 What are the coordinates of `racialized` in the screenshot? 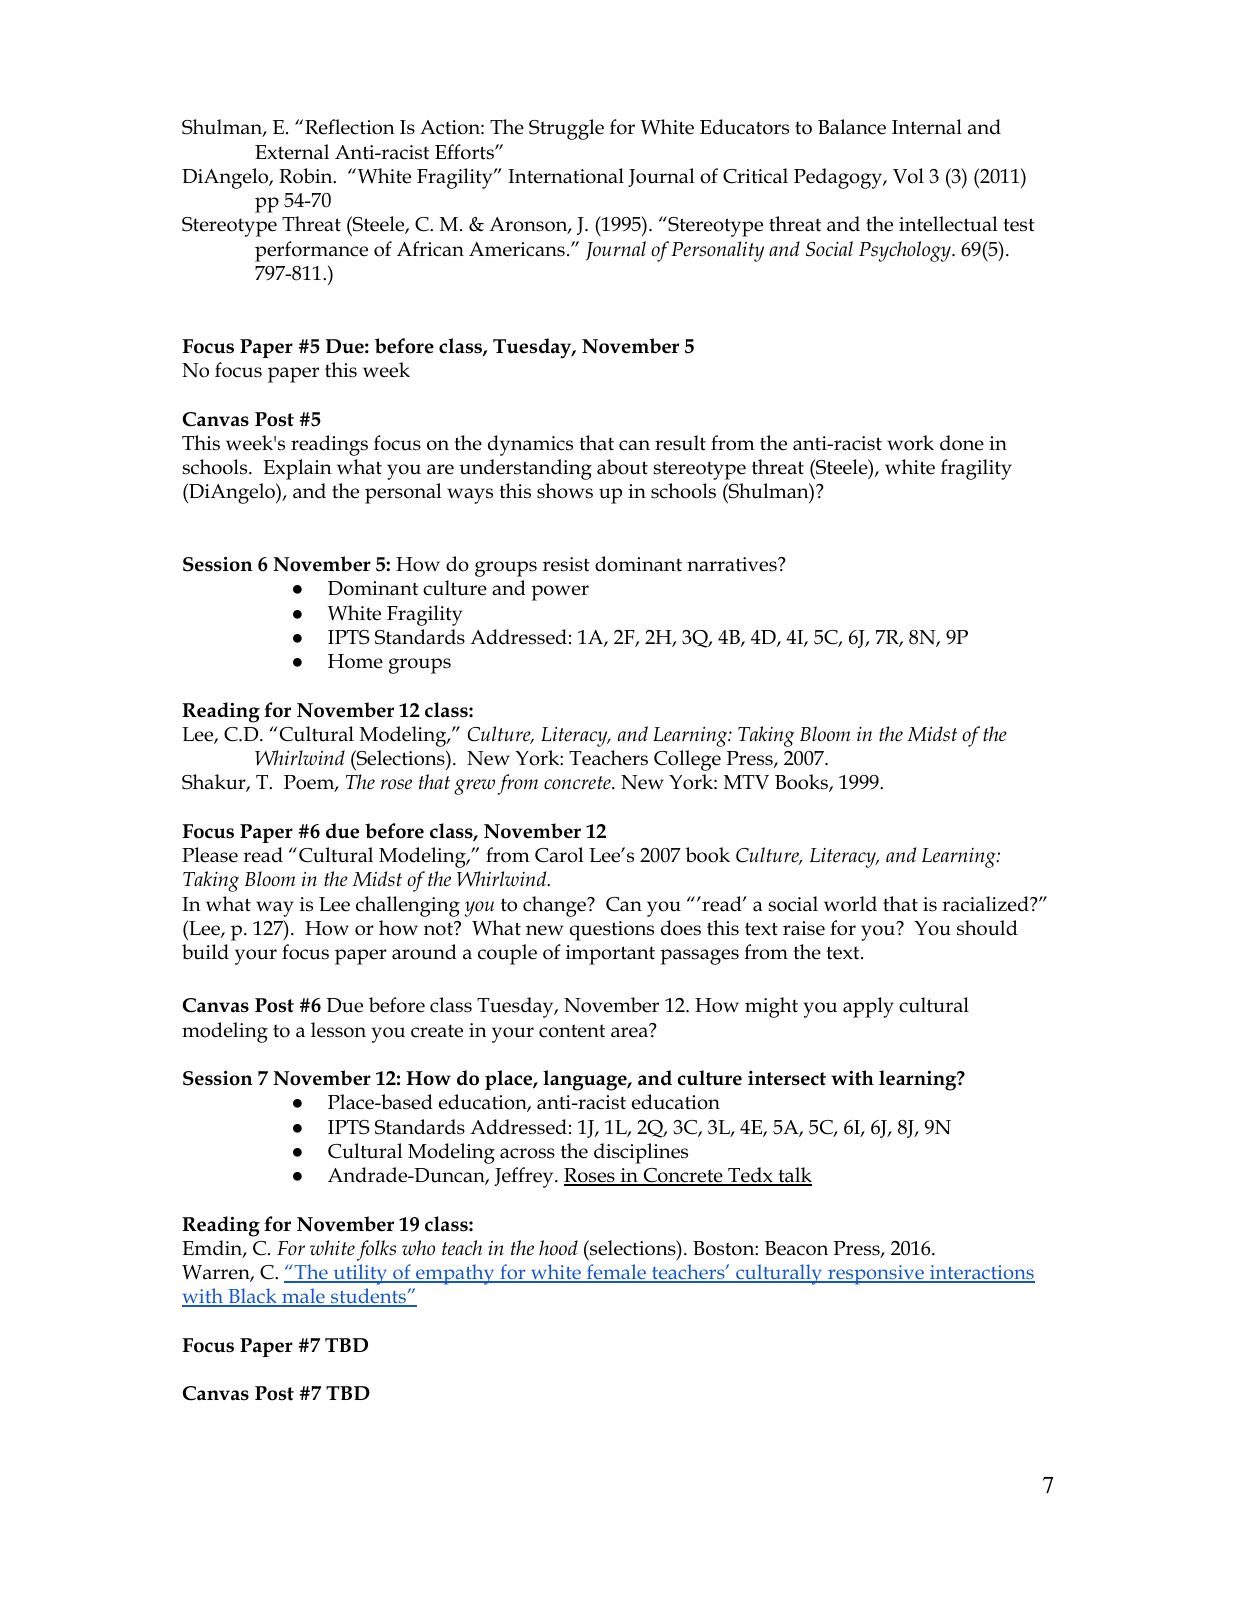 It's located at (986, 904).
